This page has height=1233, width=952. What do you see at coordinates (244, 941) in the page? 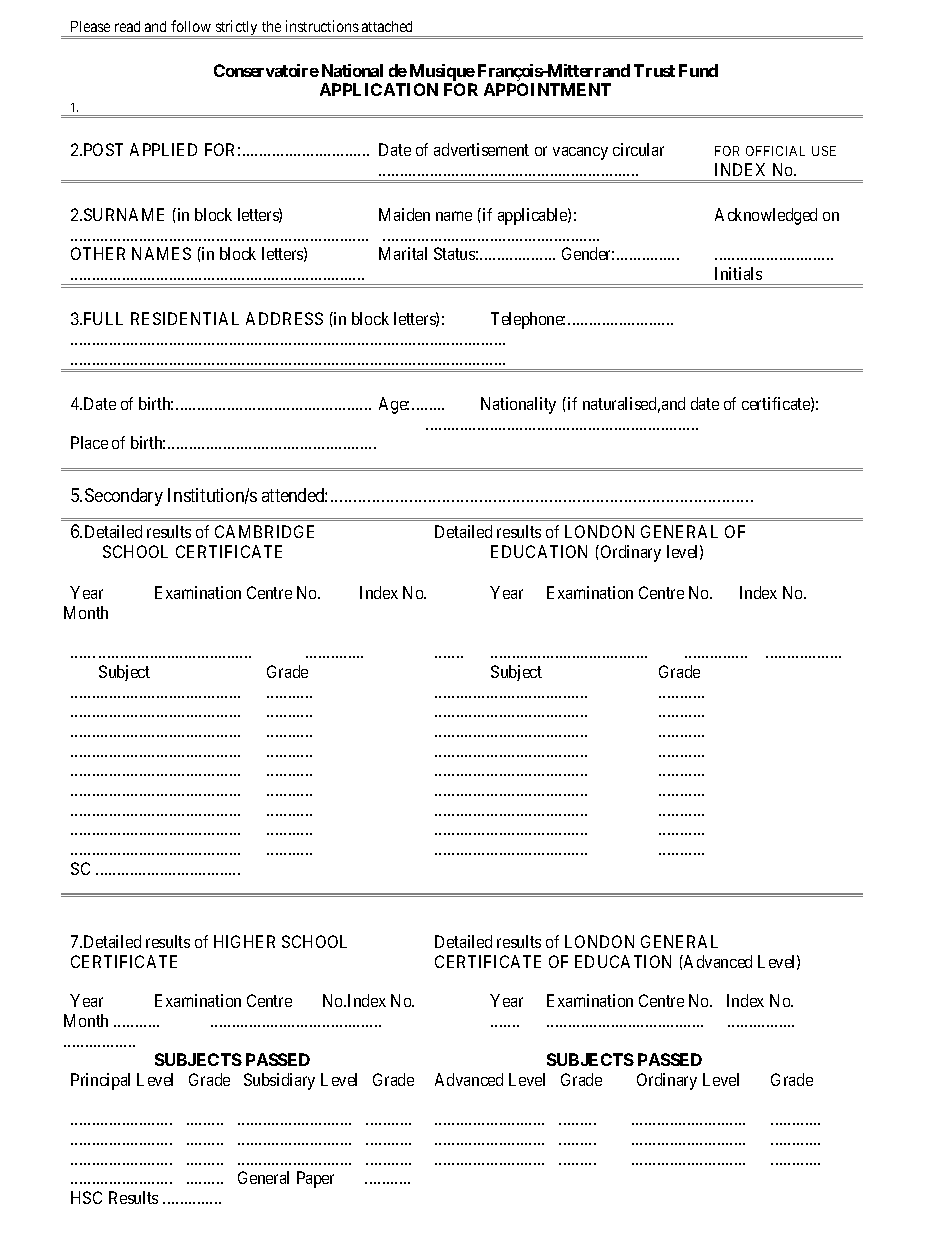
I see `HIGHER` at bounding box center [244, 941].
